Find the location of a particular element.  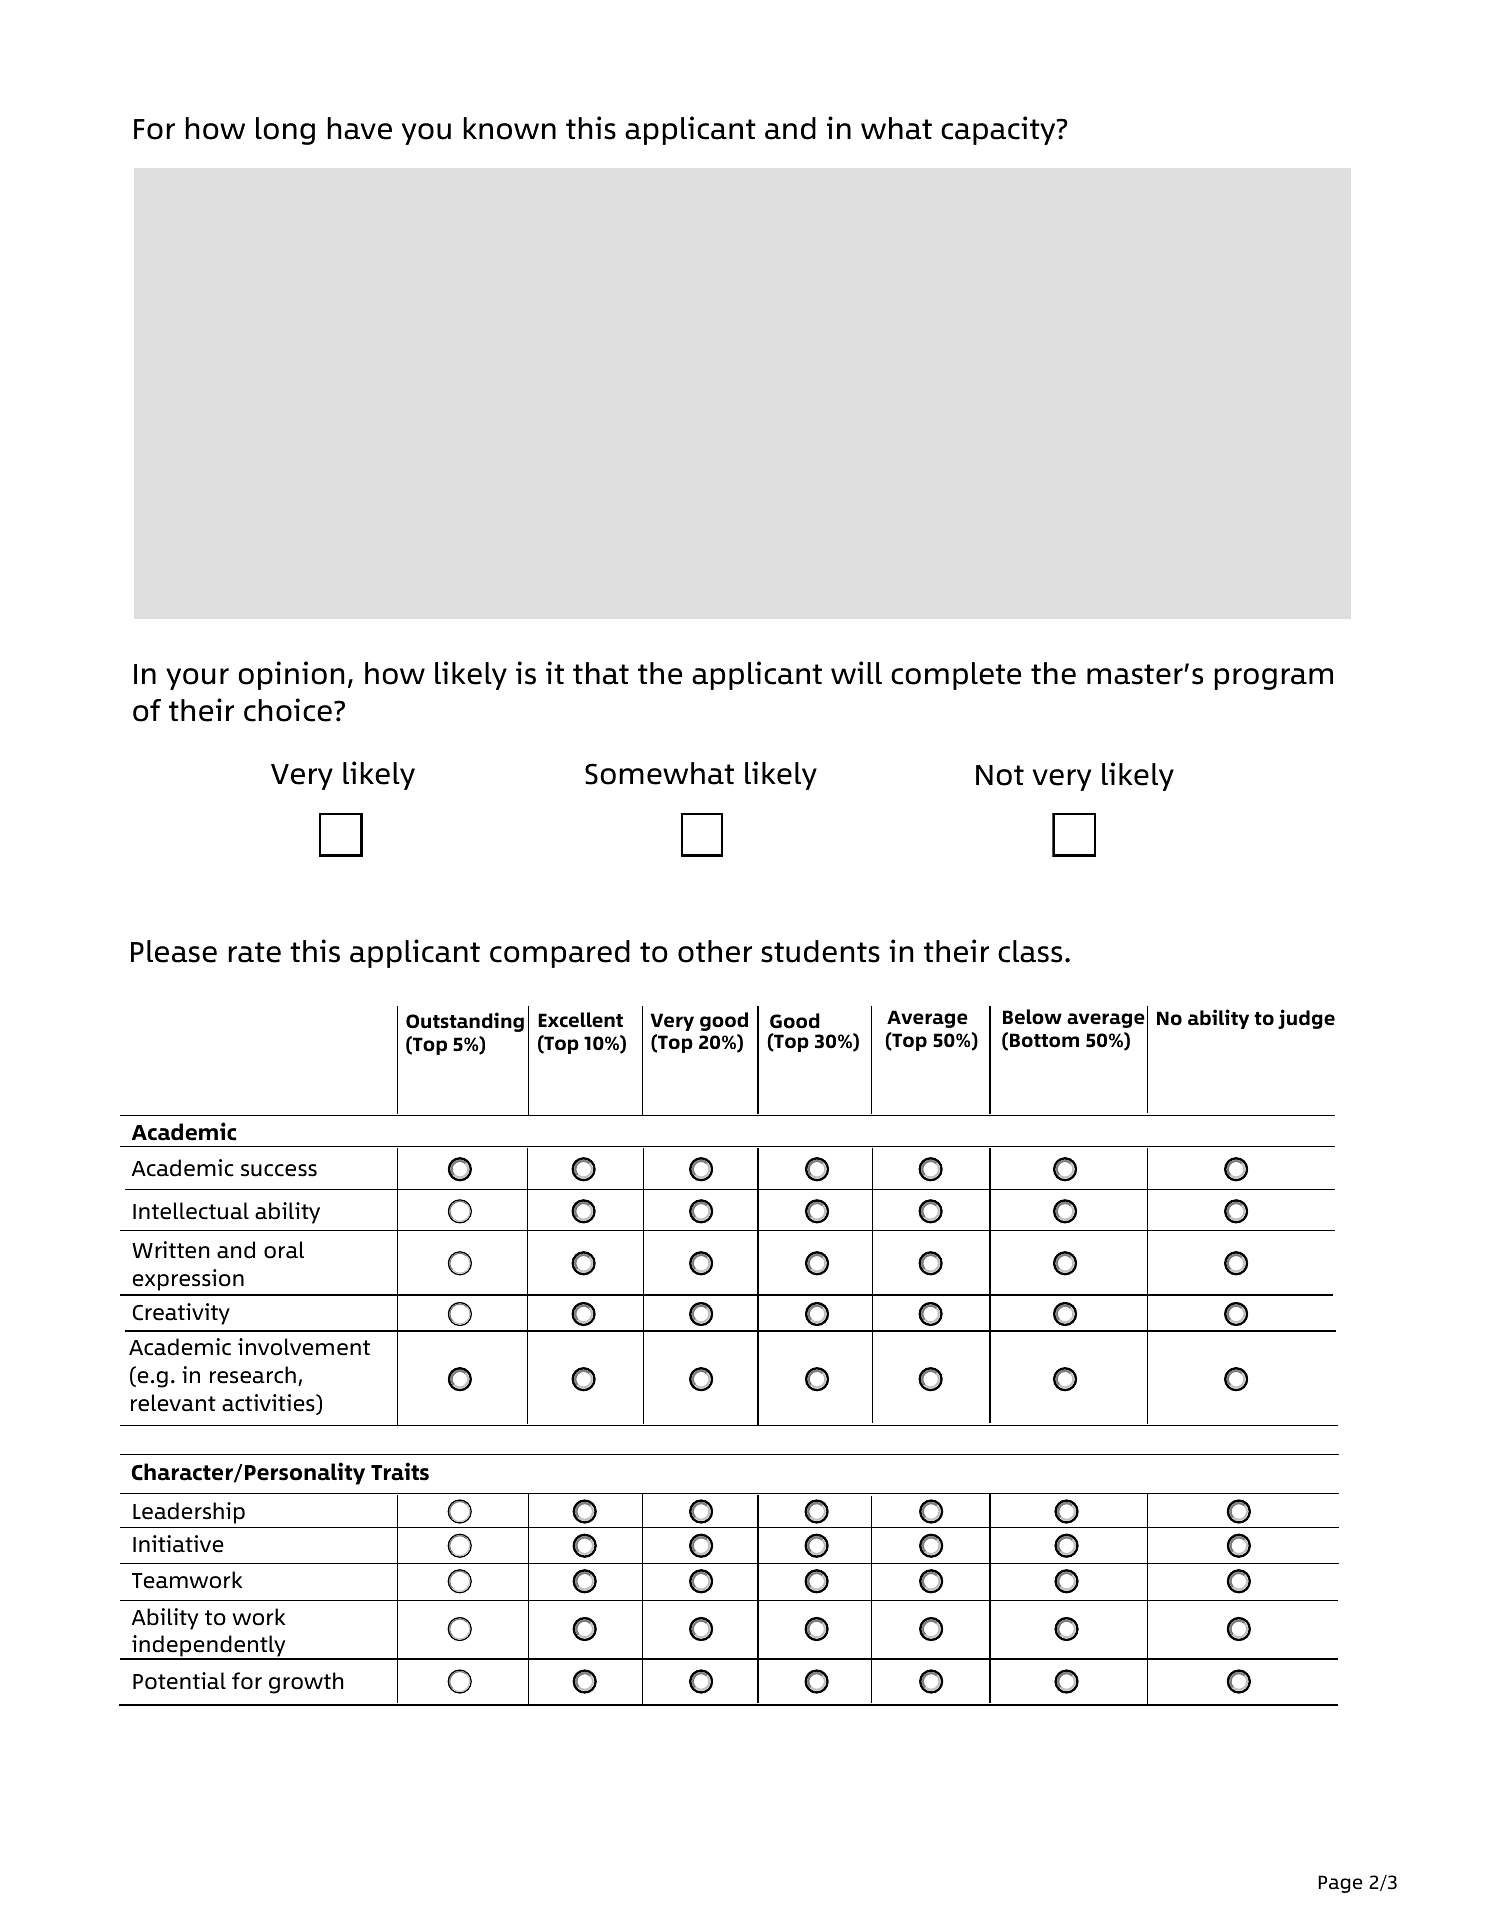

Not is located at coordinates (1000, 775).
